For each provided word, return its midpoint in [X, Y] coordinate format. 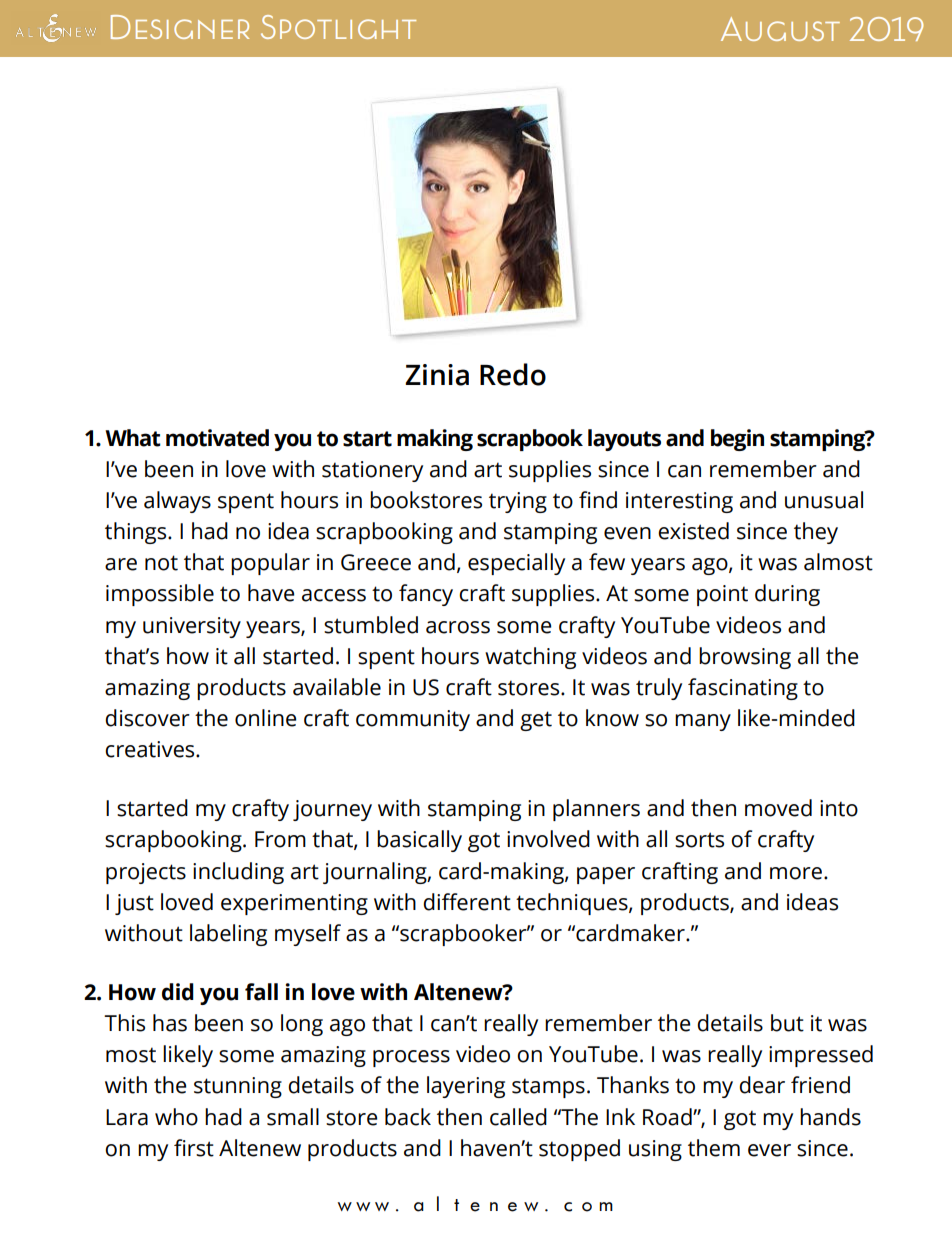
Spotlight [338, 27]
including [238, 873]
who [176, 1117]
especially [516, 564]
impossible [160, 595]
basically [419, 841]
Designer [180, 27]
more [796, 873]
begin [737, 440]
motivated [217, 438]
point [722, 595]
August [780, 29]
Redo [513, 374]
